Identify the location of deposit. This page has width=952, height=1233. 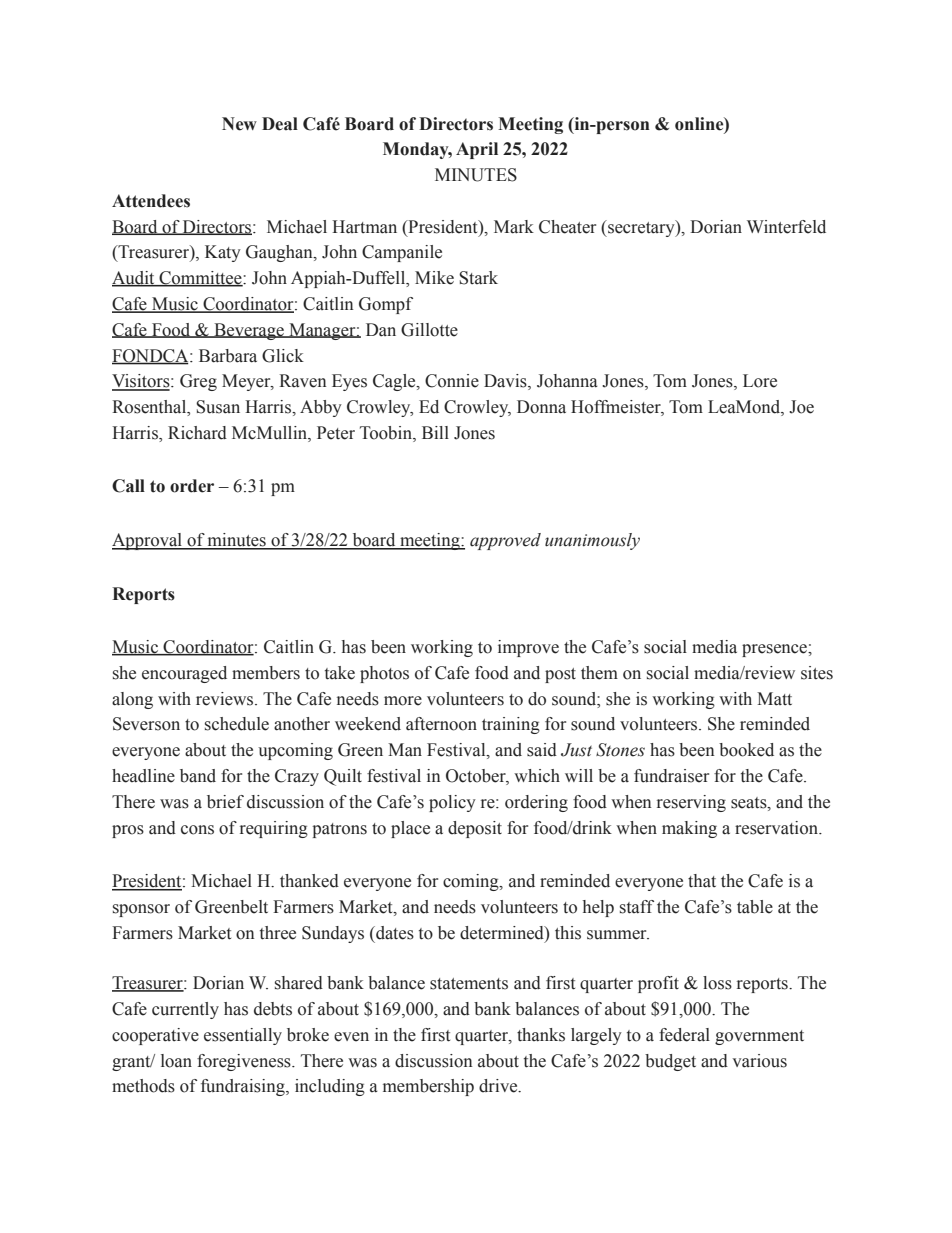
(475, 829).
